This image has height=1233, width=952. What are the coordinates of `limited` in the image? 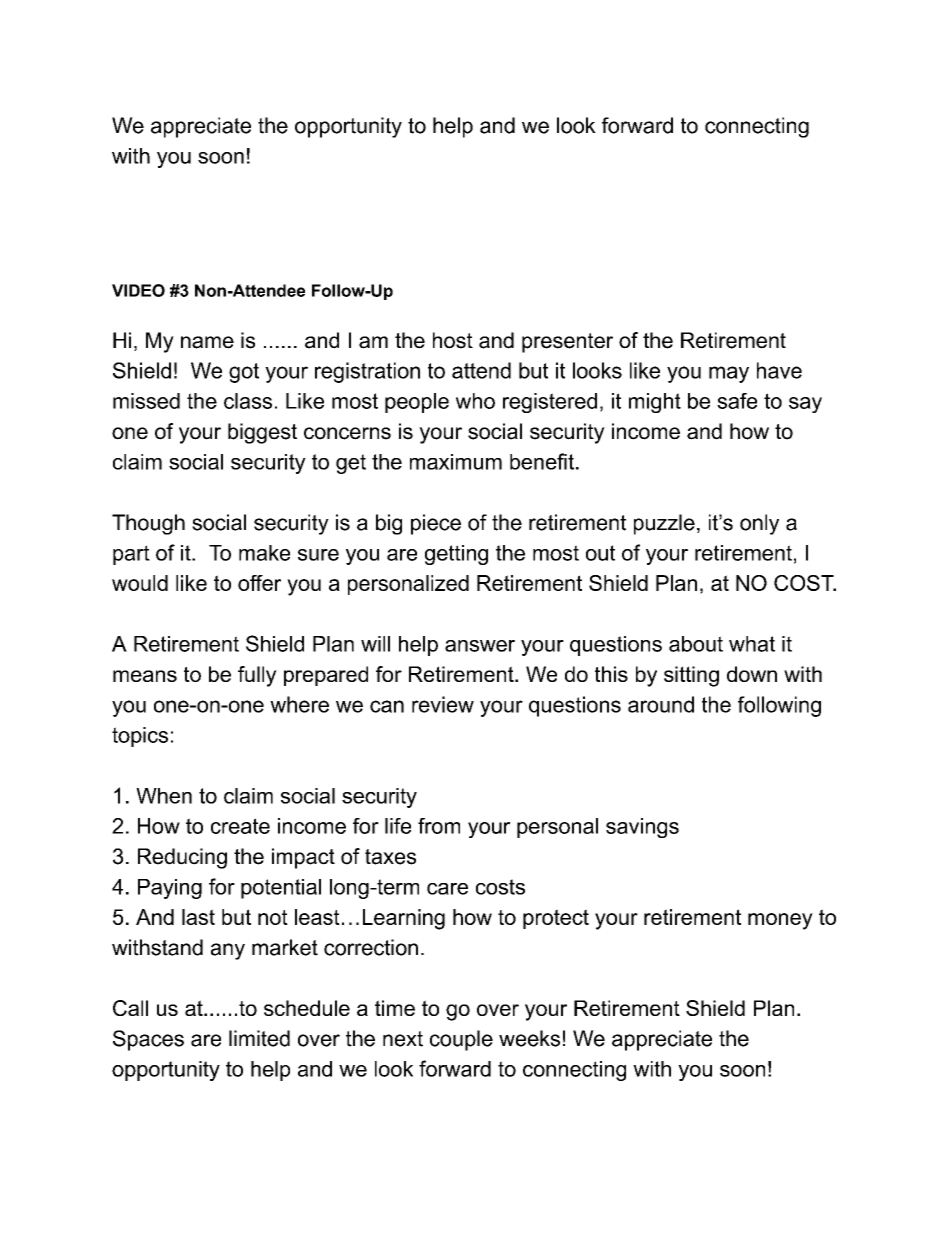 It's located at (259, 1038).
